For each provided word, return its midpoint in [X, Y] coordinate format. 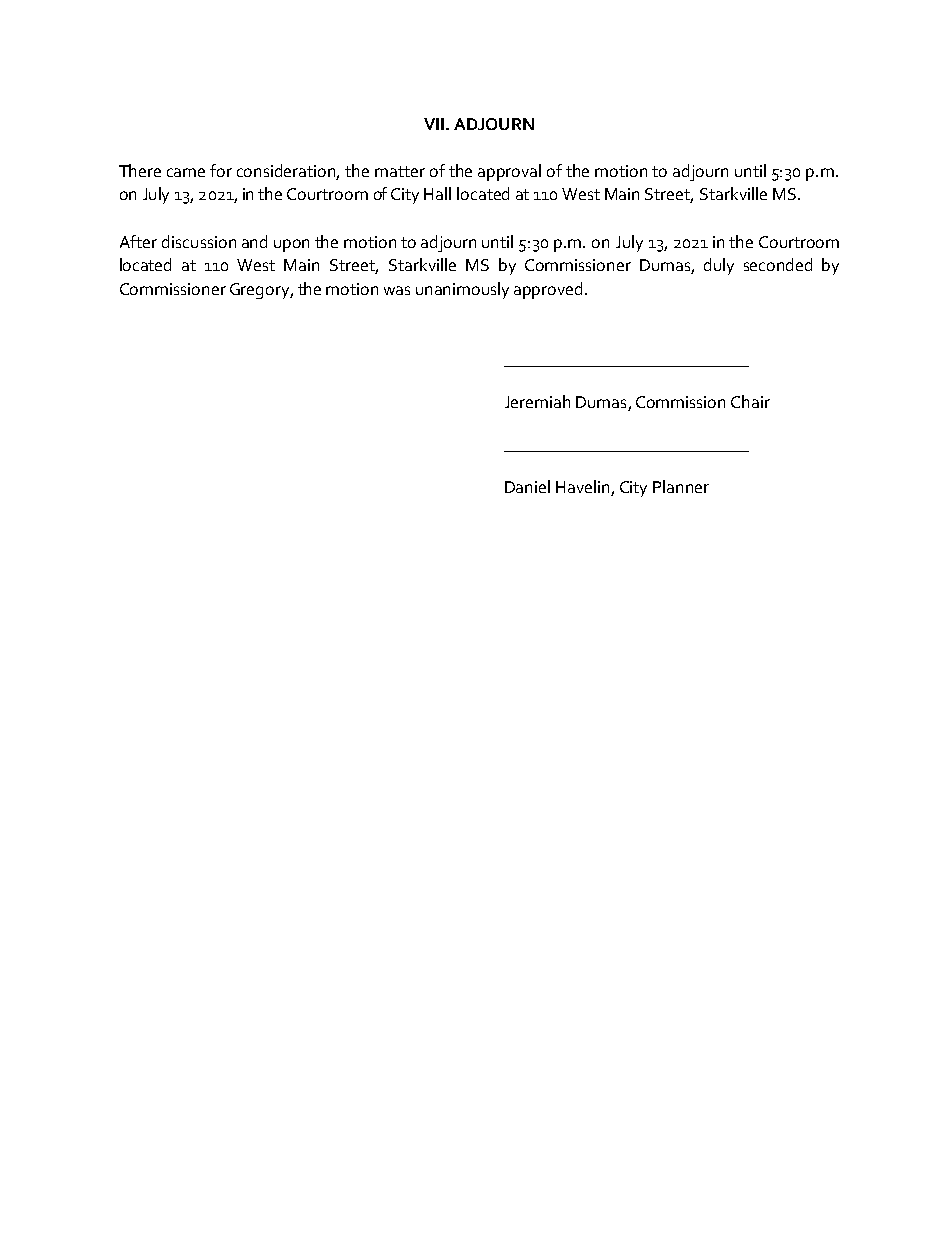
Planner [681, 486]
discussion [199, 241]
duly [719, 266]
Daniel [527, 486]
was [397, 290]
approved [548, 290]
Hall [437, 193]
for [221, 170]
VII [434, 124]
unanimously [462, 290]
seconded [778, 264]
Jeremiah [537, 401]
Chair [750, 401]
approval [509, 172]
